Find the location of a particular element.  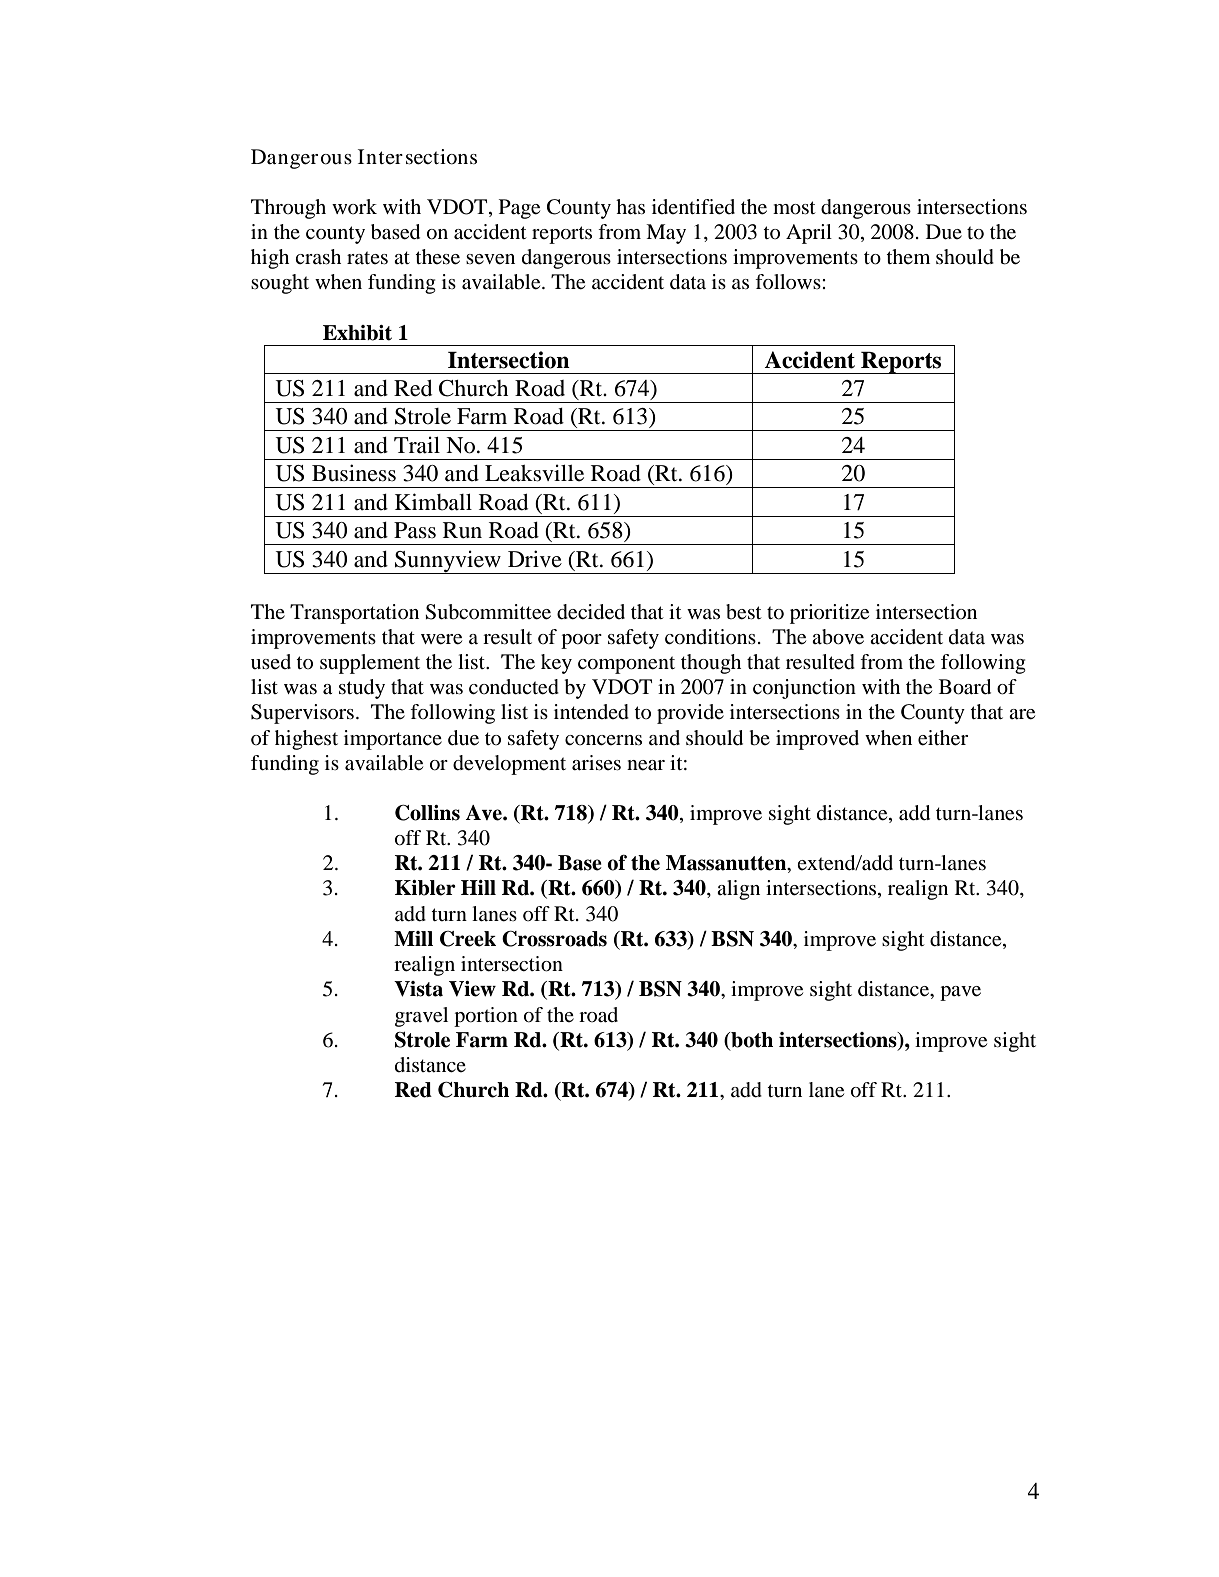

them is located at coordinates (908, 256).
